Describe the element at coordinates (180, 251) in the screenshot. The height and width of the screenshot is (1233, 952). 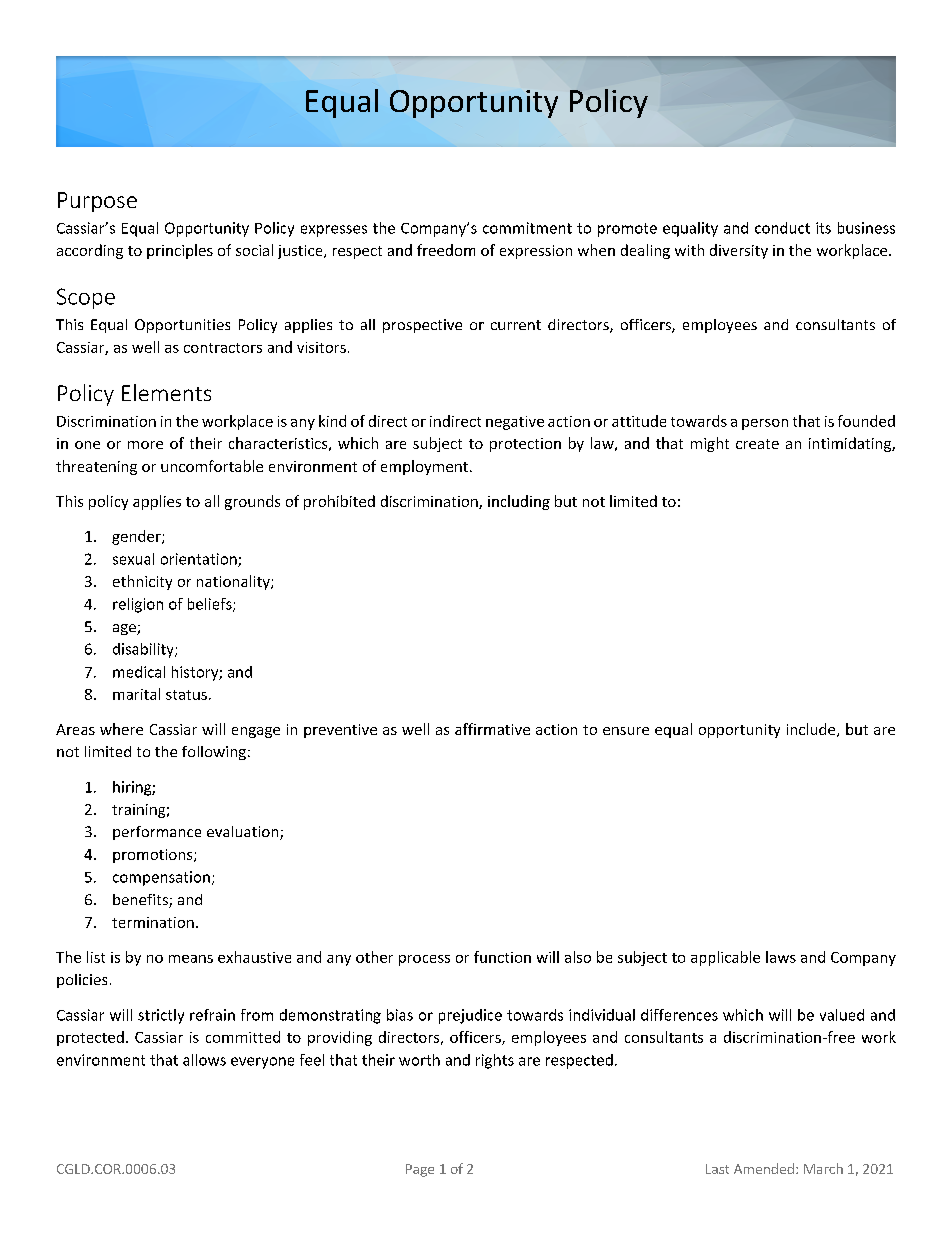
I see `principles` at that location.
